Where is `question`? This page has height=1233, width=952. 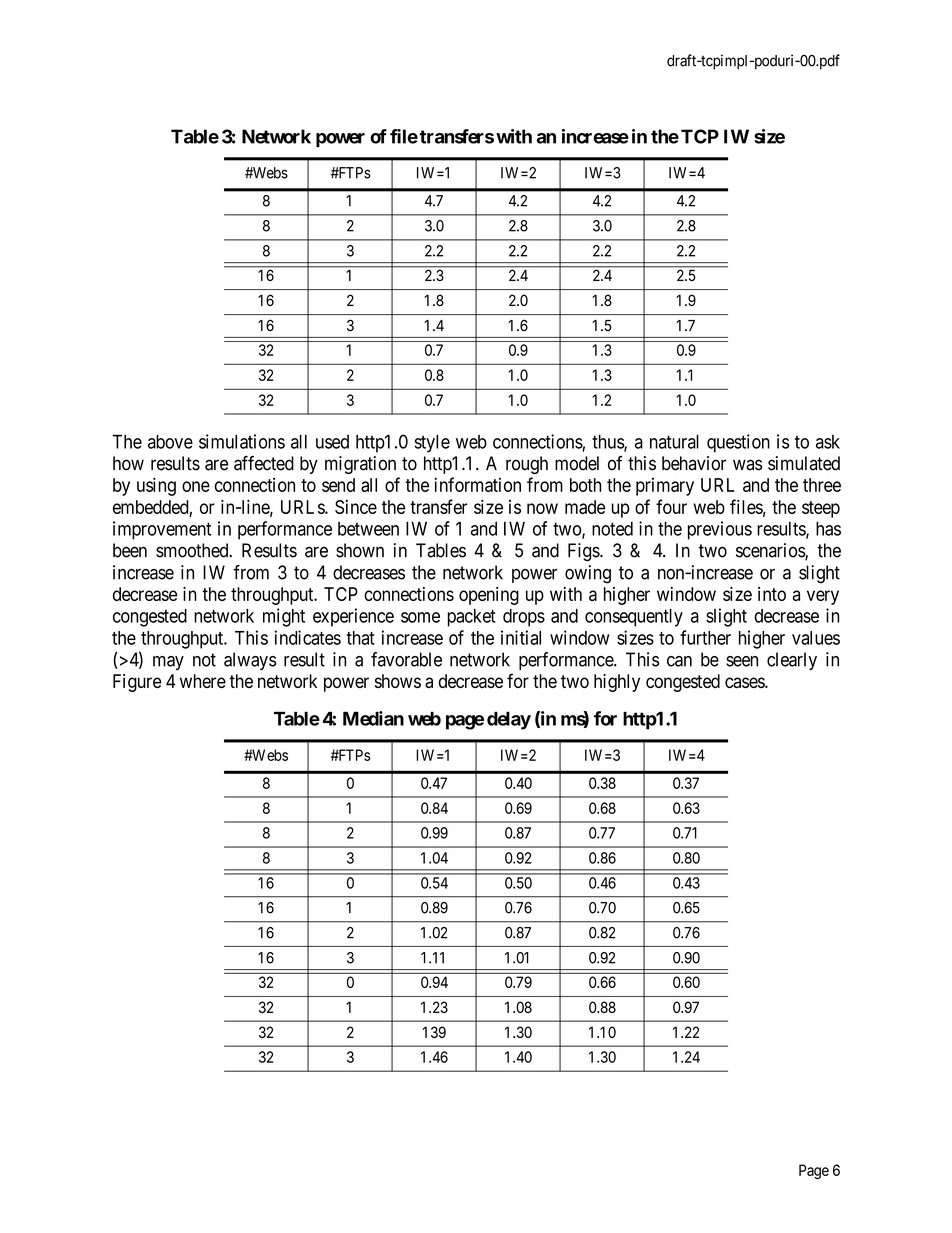 question is located at coordinates (738, 443).
